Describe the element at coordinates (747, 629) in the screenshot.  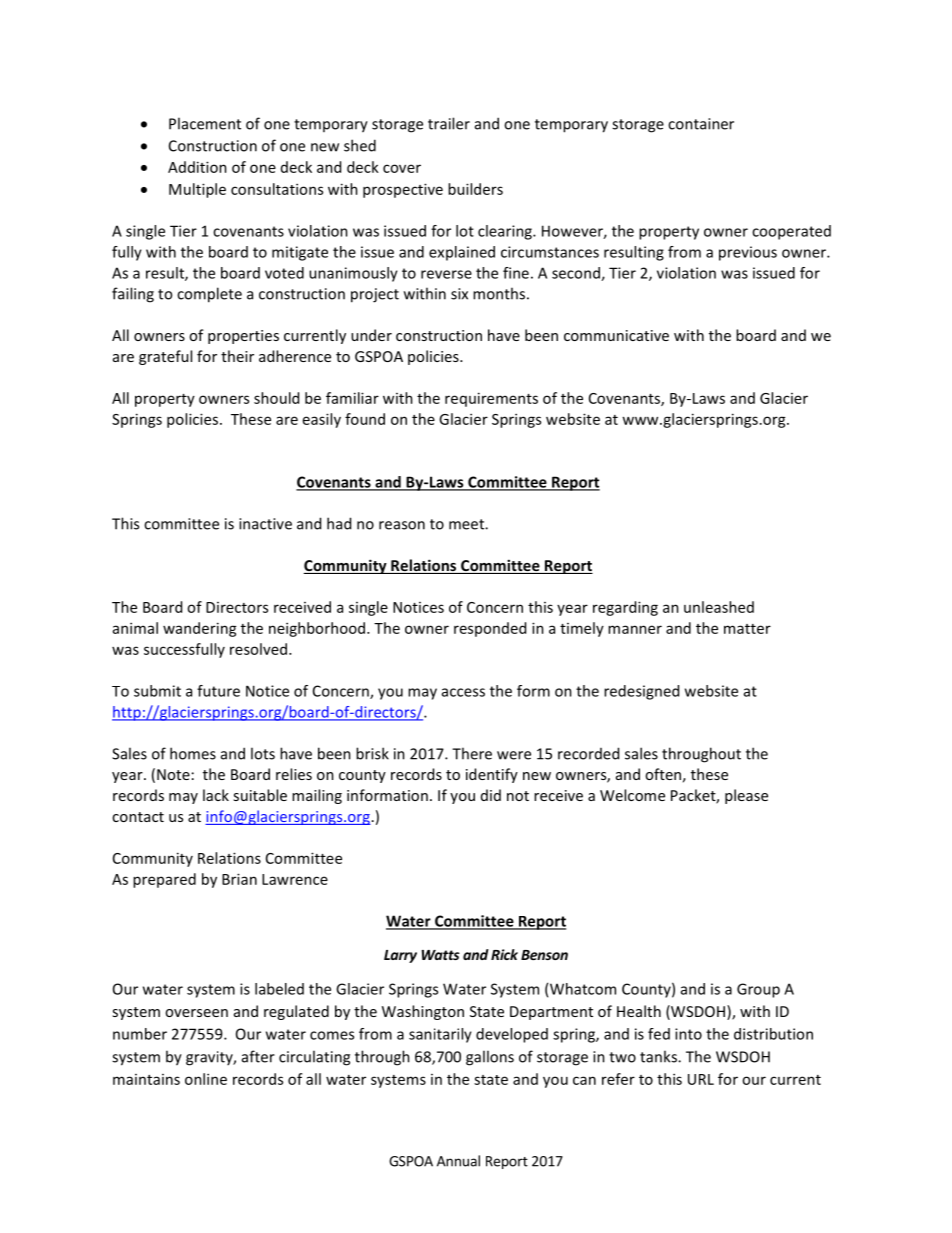
I see `matter` at that location.
